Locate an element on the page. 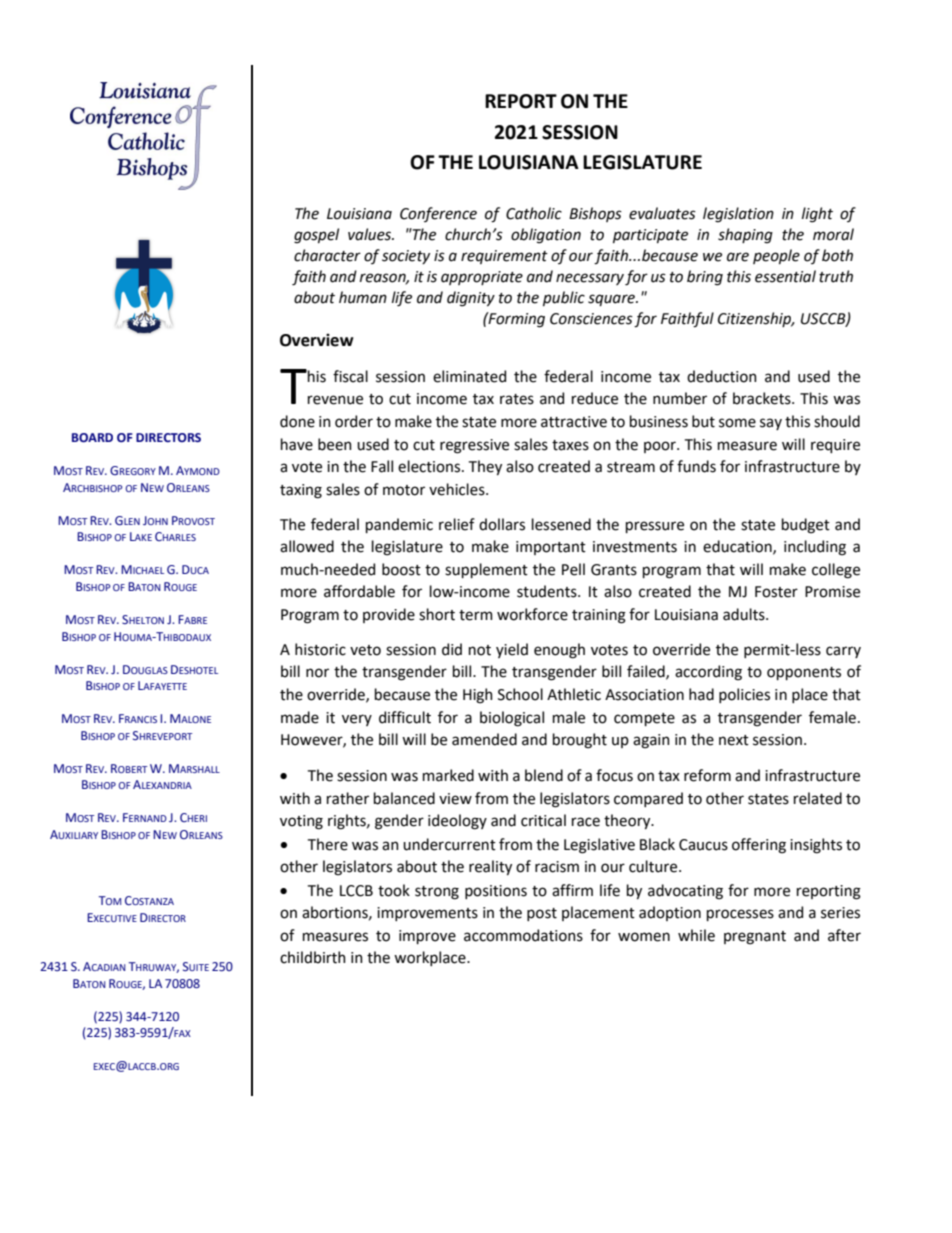 The height and width of the image is (1233, 952). childbirth is located at coordinates (313, 957).
